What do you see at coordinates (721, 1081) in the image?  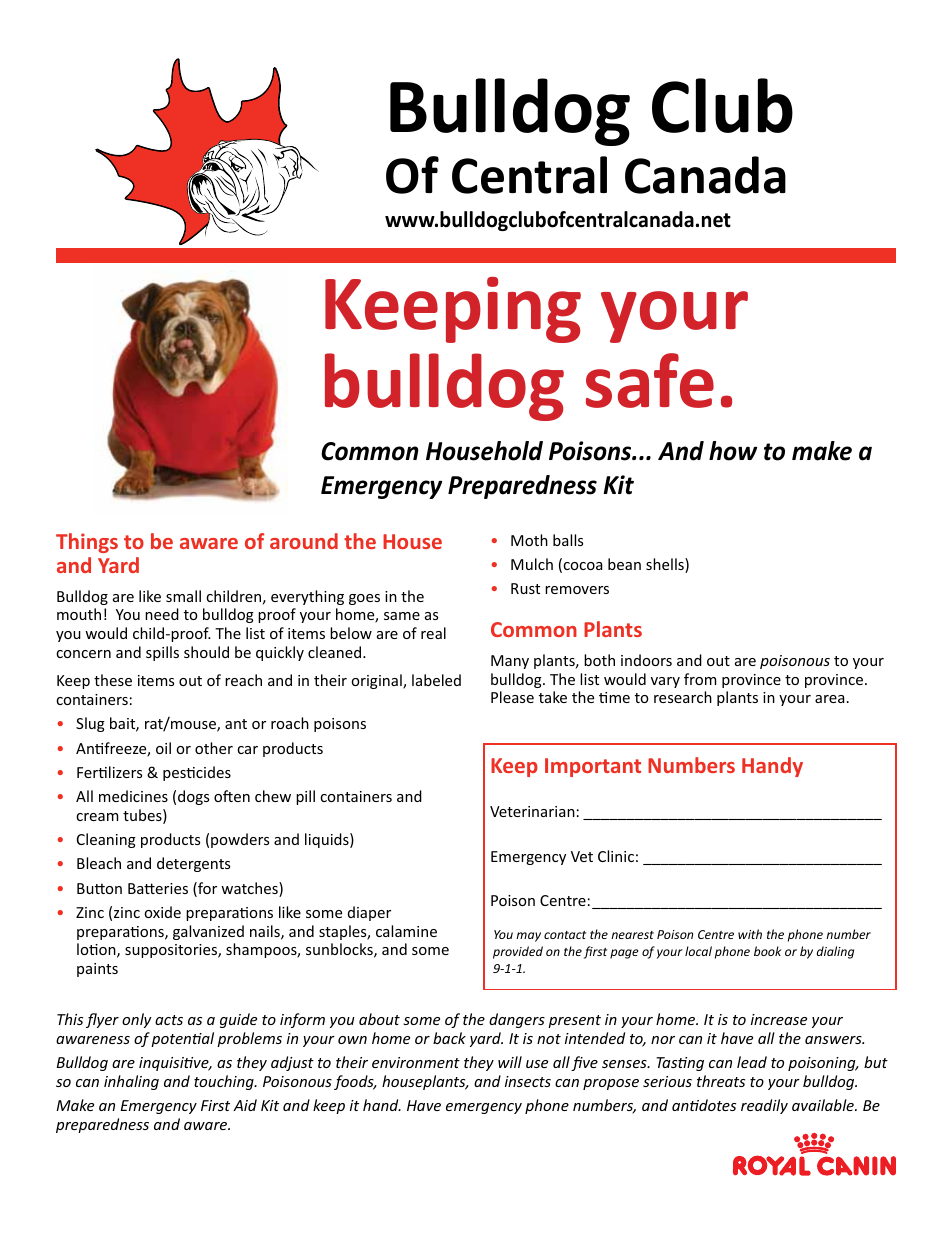 I see `threats` at bounding box center [721, 1081].
